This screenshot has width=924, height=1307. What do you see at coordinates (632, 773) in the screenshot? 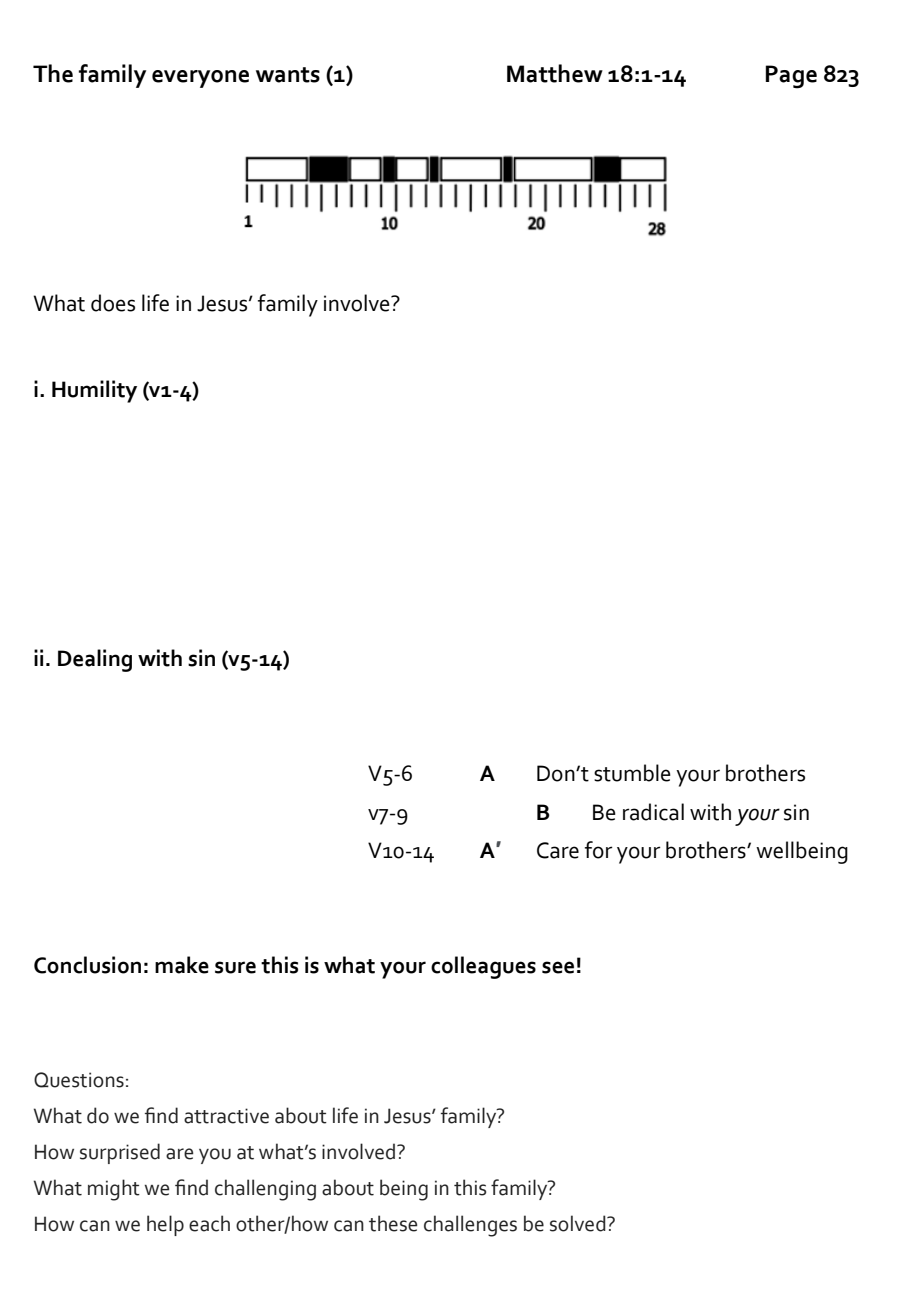
I see `stumble` at bounding box center [632, 773].
